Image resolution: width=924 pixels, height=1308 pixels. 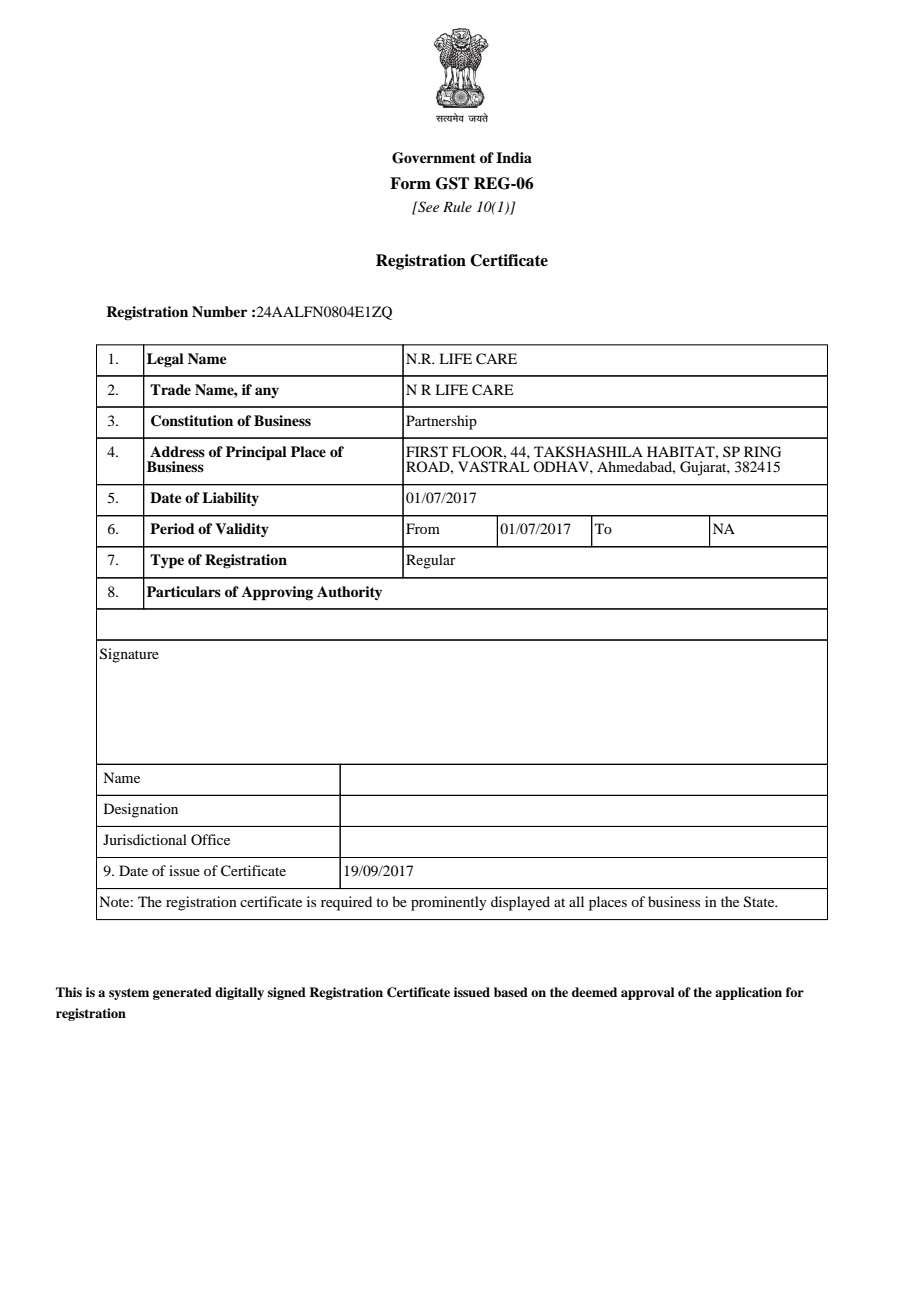 I want to click on system, so click(x=129, y=994).
